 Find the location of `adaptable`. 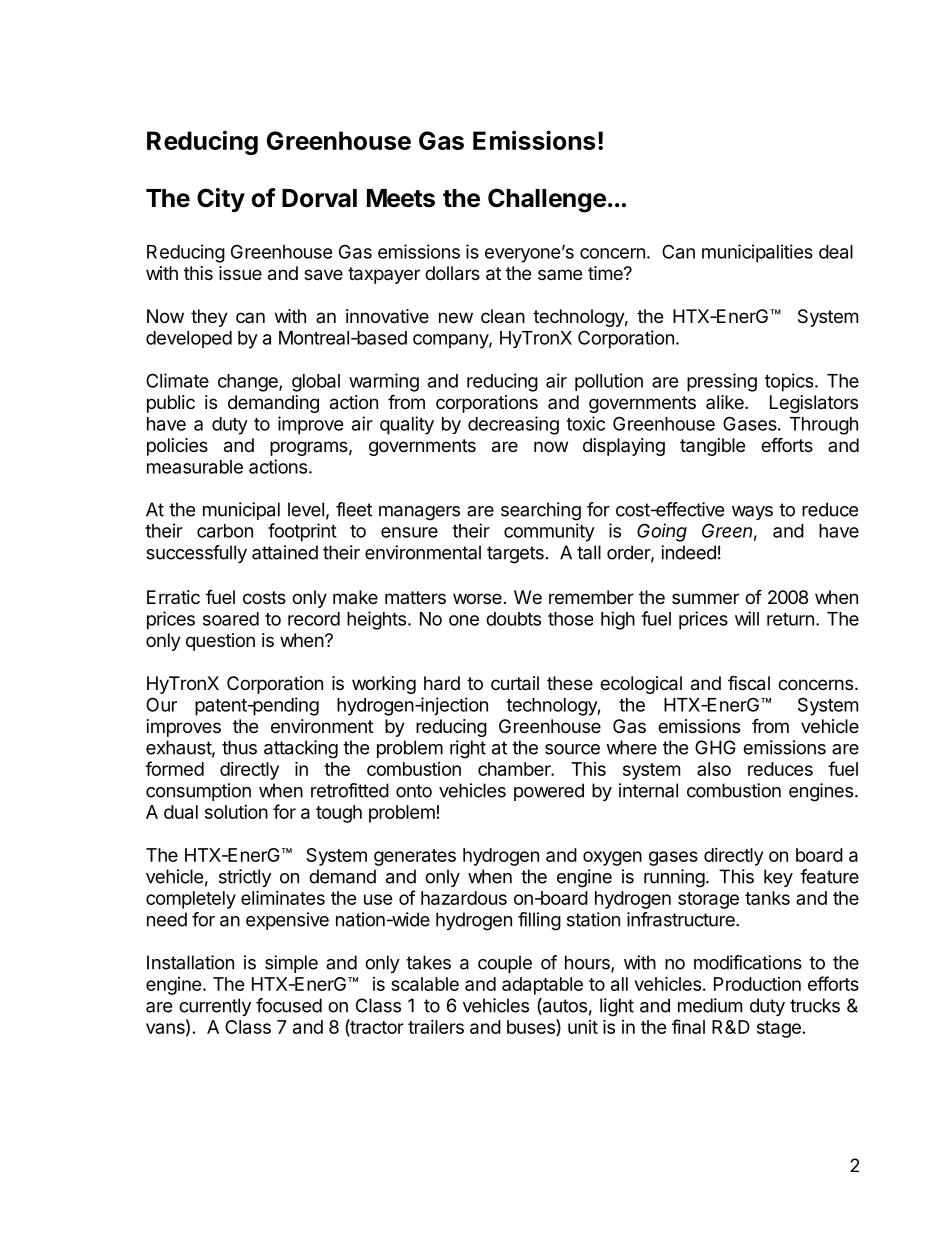

adaptable is located at coordinates (542, 986).
